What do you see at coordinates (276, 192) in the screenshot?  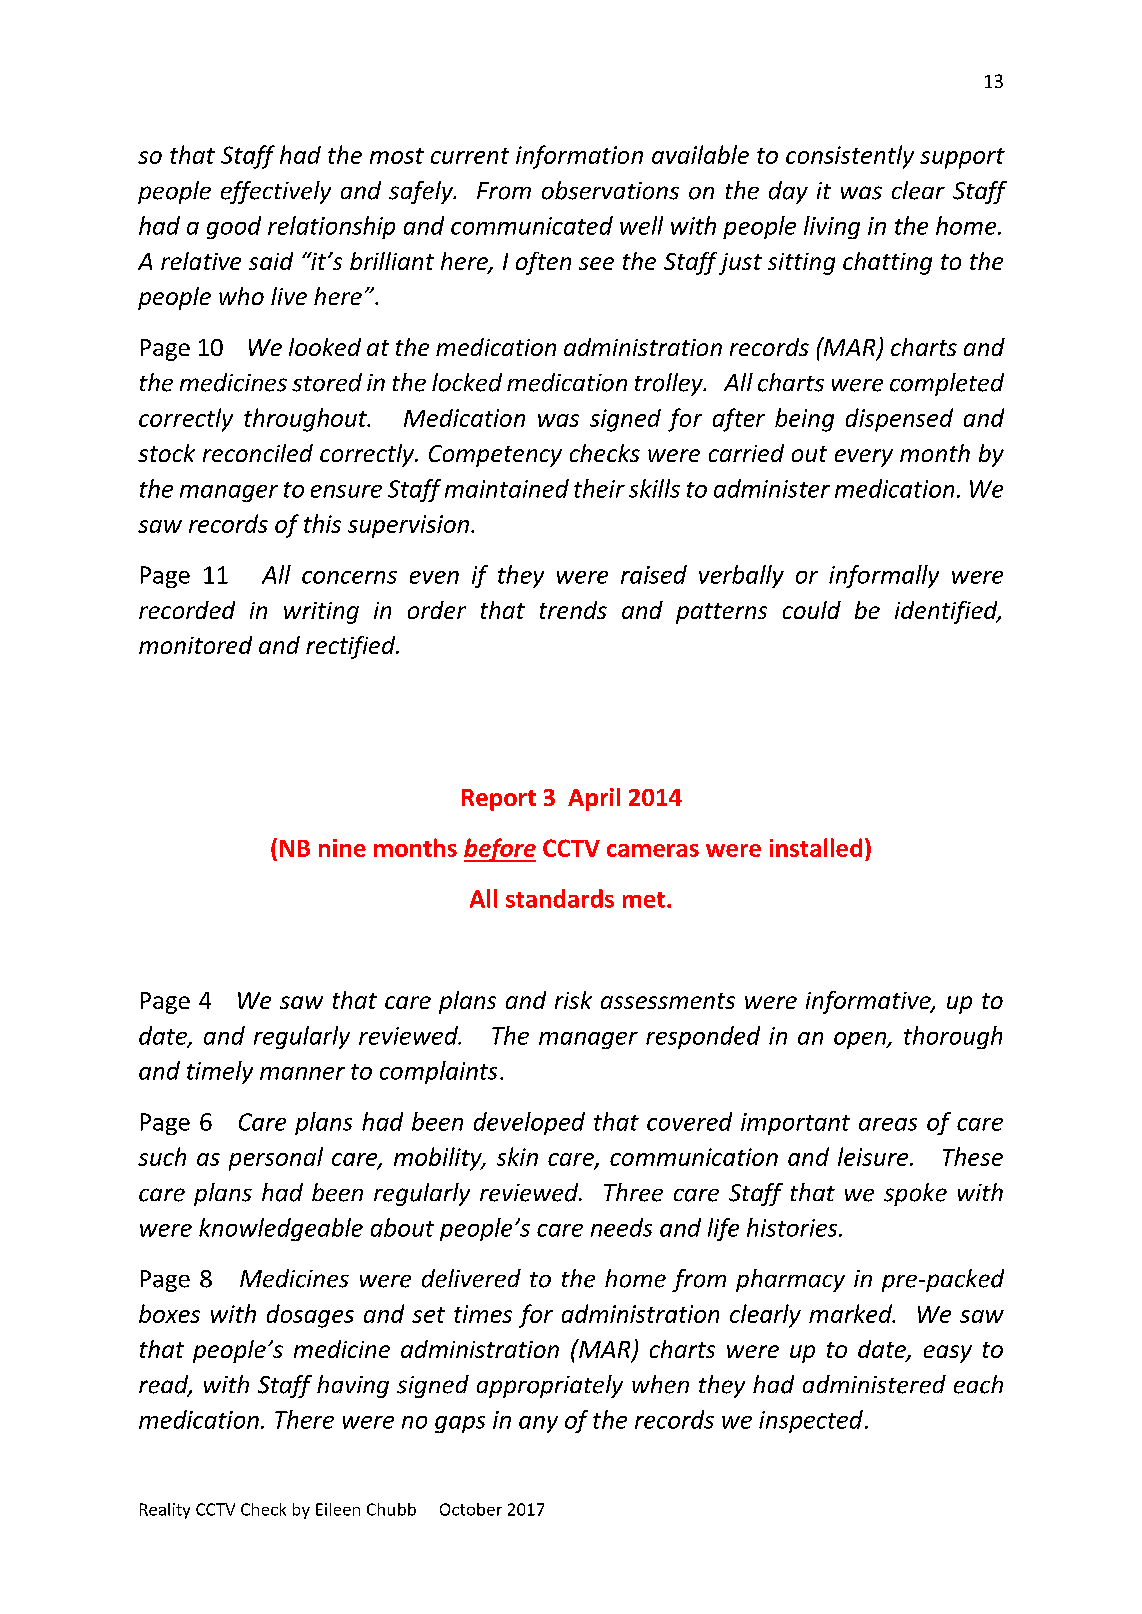 I see `effectively` at bounding box center [276, 192].
